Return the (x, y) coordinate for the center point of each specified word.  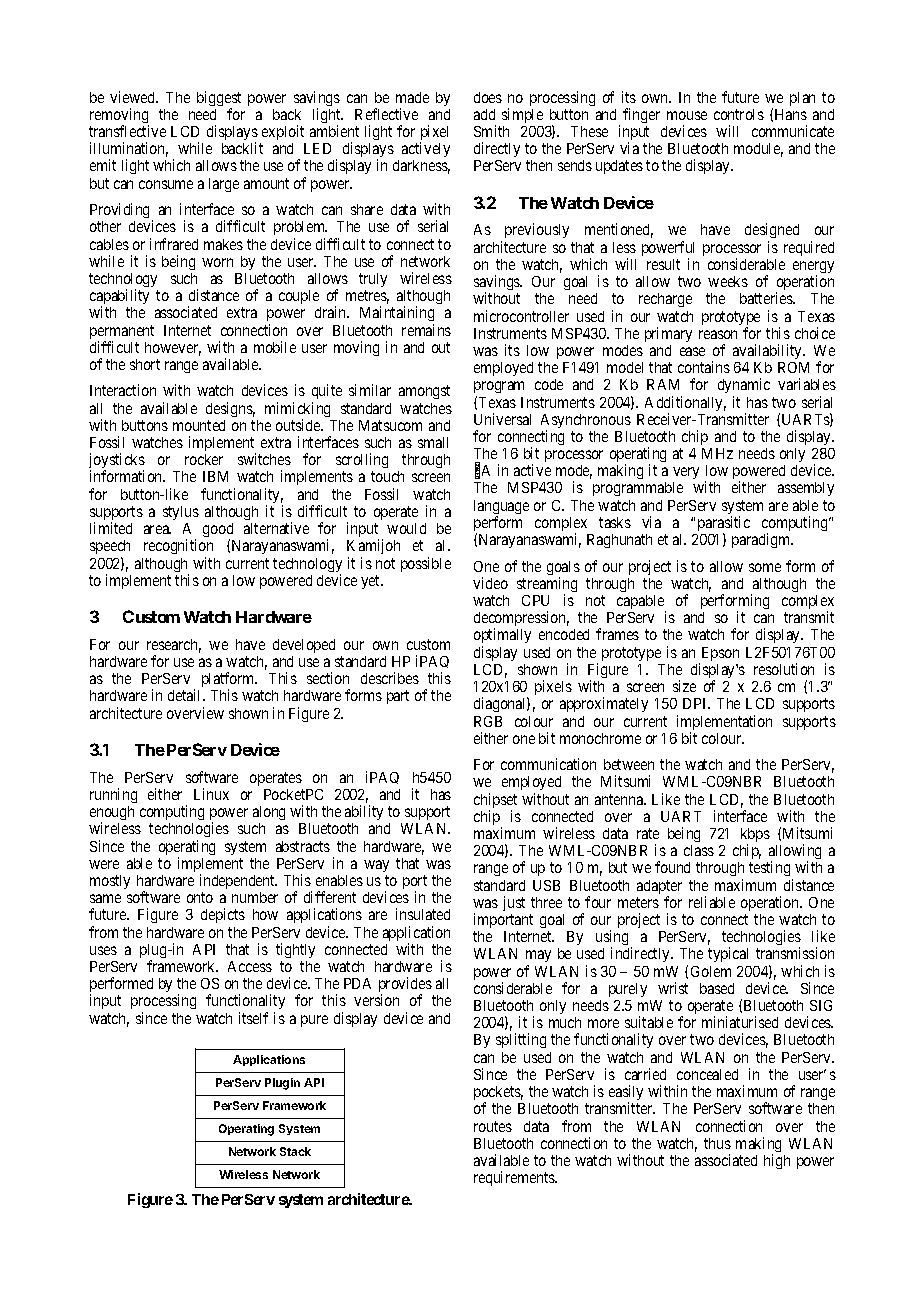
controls (739, 114)
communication (548, 764)
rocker (204, 459)
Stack (295, 1151)
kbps (755, 836)
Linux (211, 794)
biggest (219, 100)
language (501, 508)
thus (717, 1143)
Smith (491, 131)
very (686, 475)
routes (493, 1126)
